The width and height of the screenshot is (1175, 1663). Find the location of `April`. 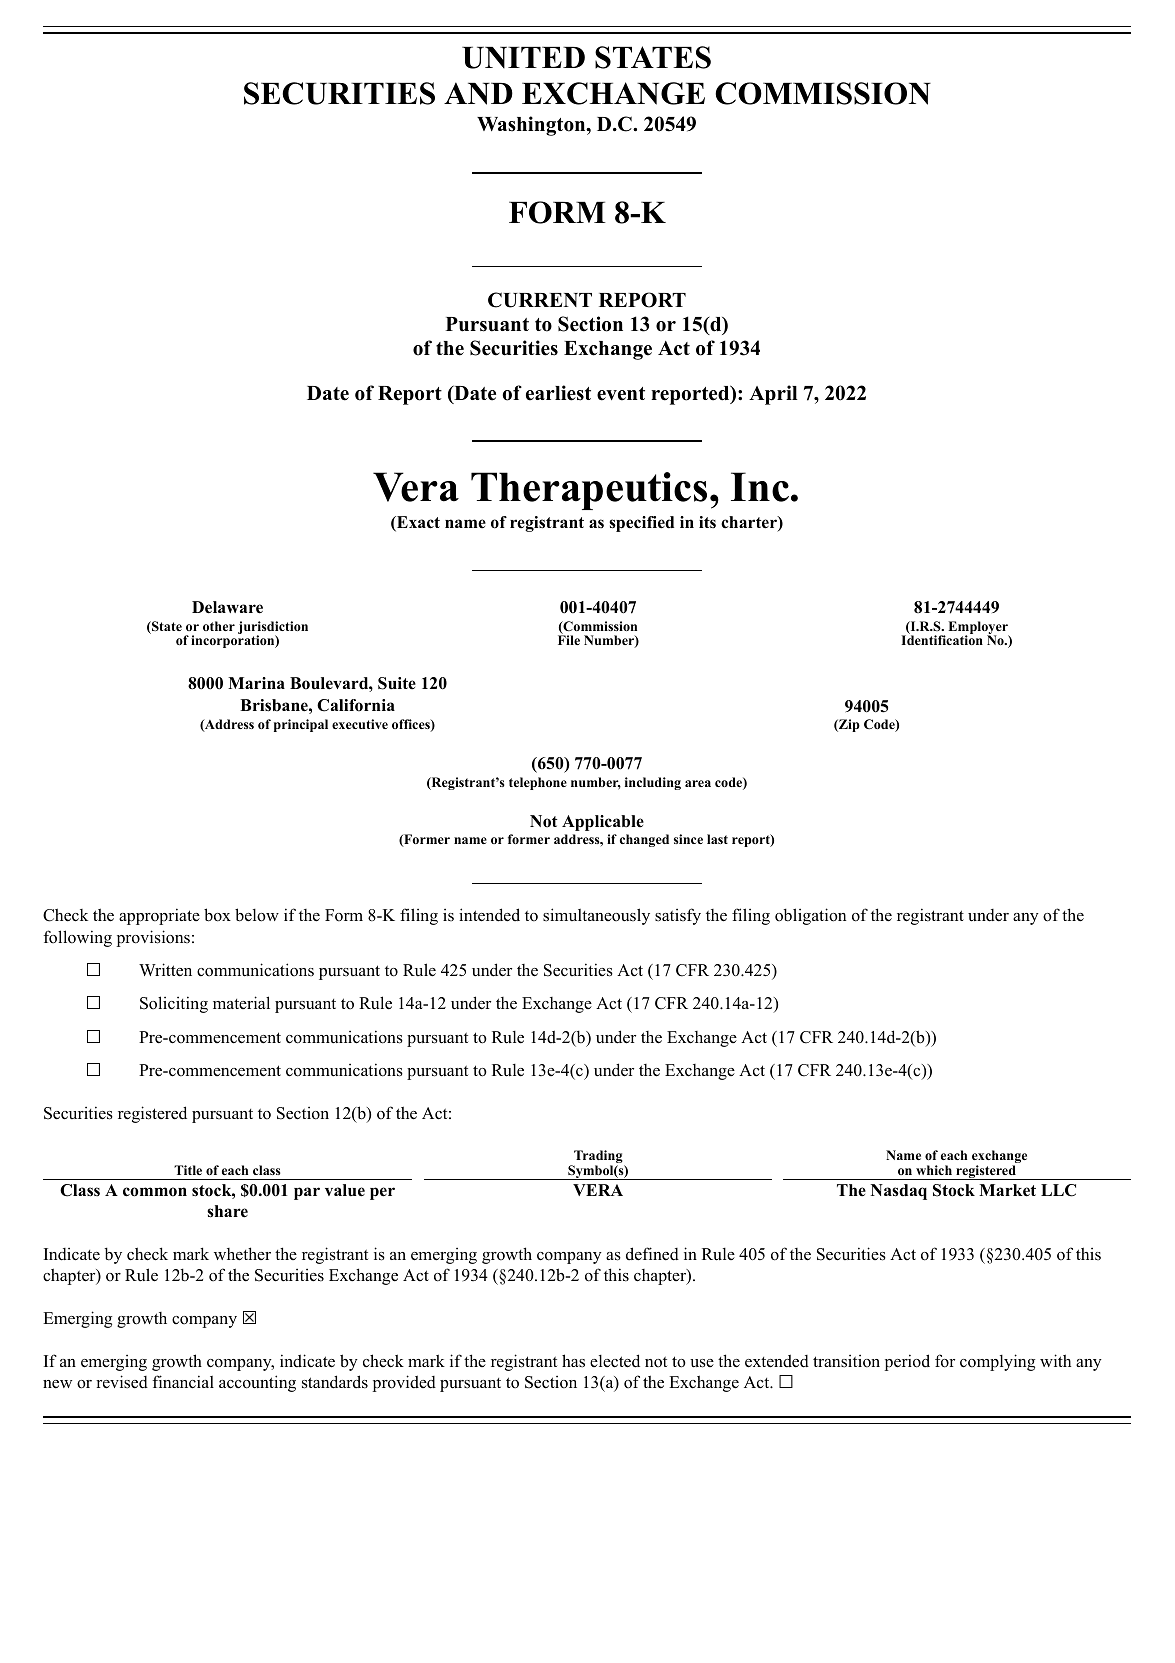

April is located at coordinates (773, 395).
